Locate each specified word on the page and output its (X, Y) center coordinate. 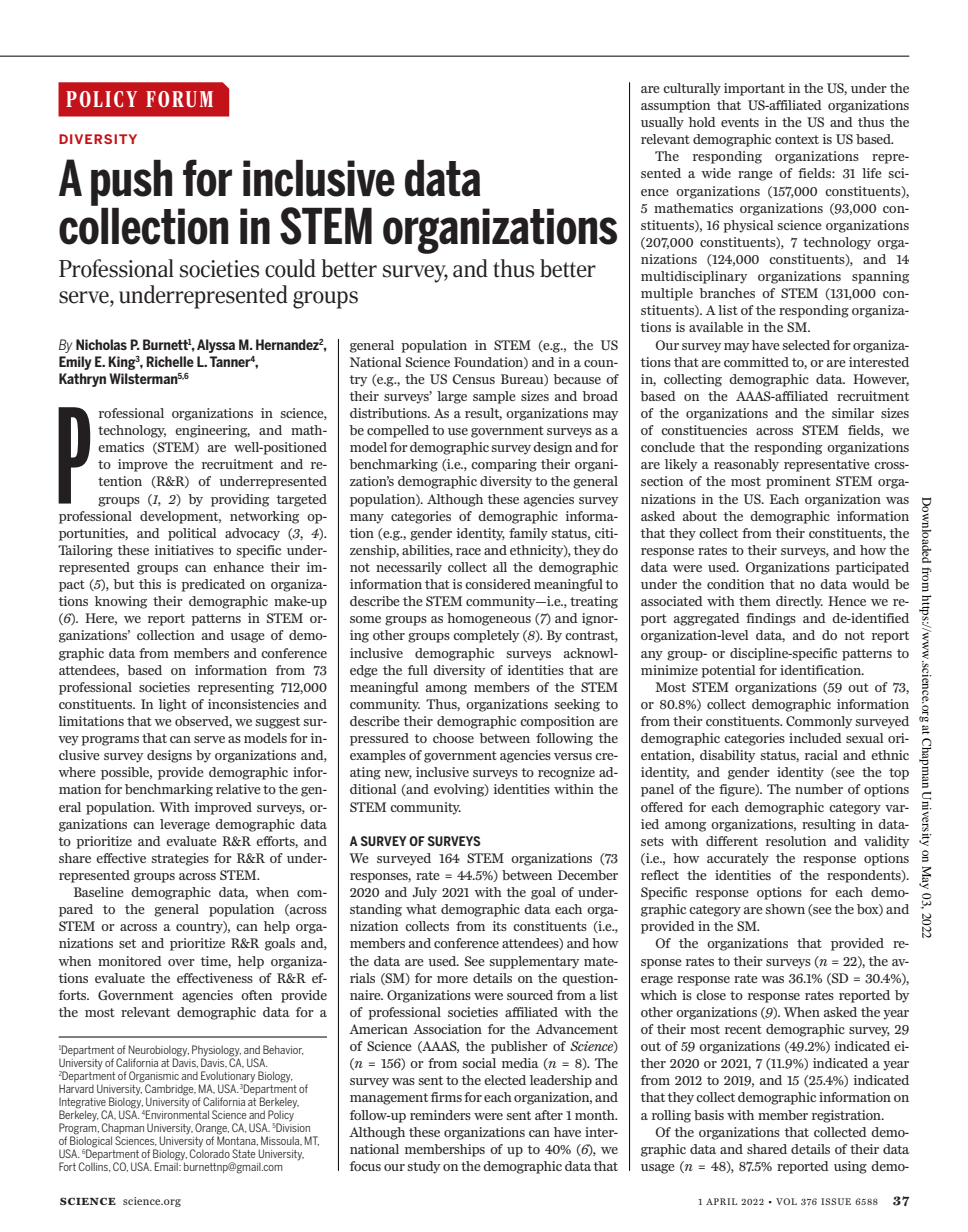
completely (486, 636)
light (173, 705)
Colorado (210, 1152)
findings (771, 619)
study (423, 1167)
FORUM (179, 99)
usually (662, 123)
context (797, 139)
